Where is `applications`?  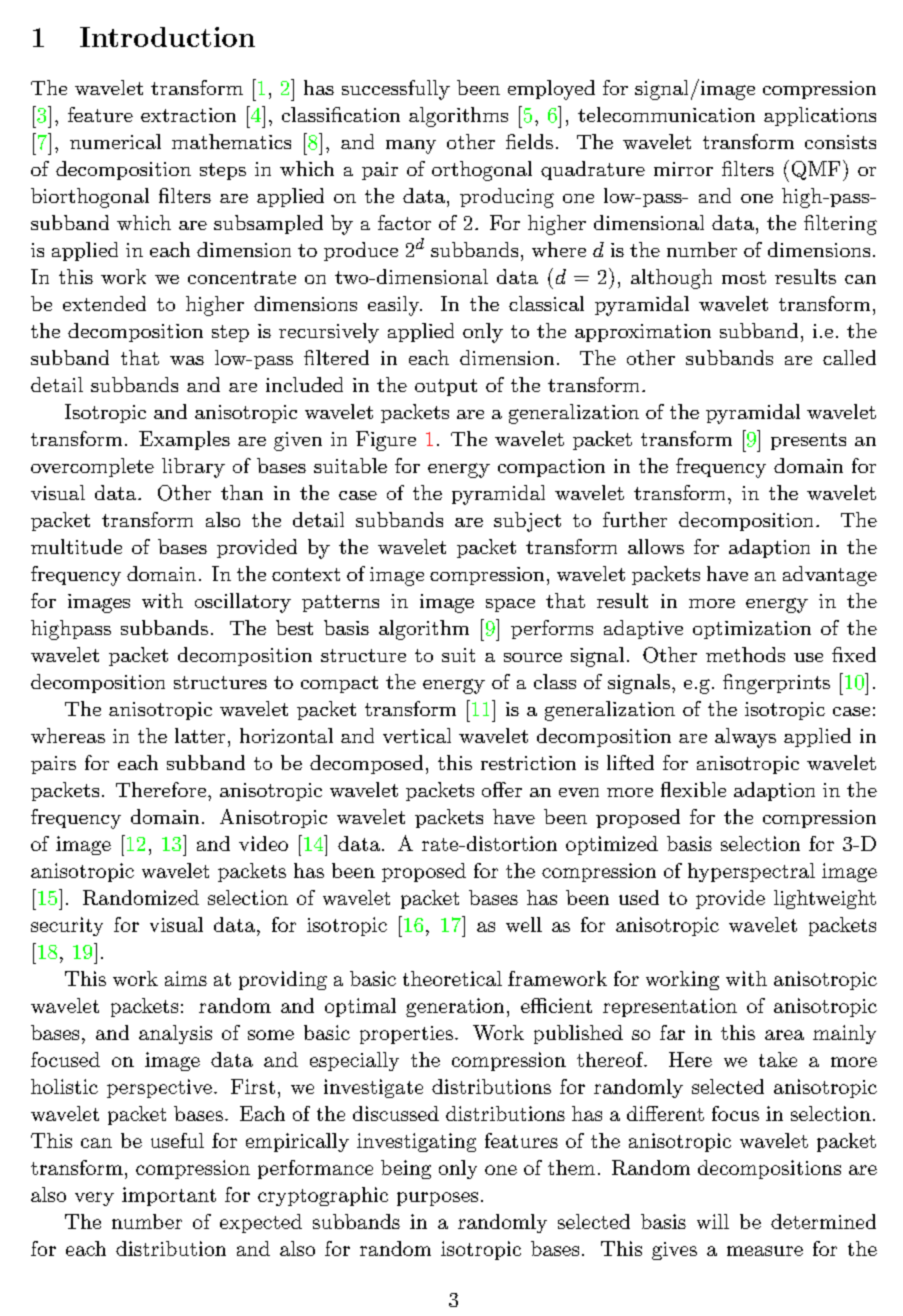 applications is located at coordinates (820, 116).
